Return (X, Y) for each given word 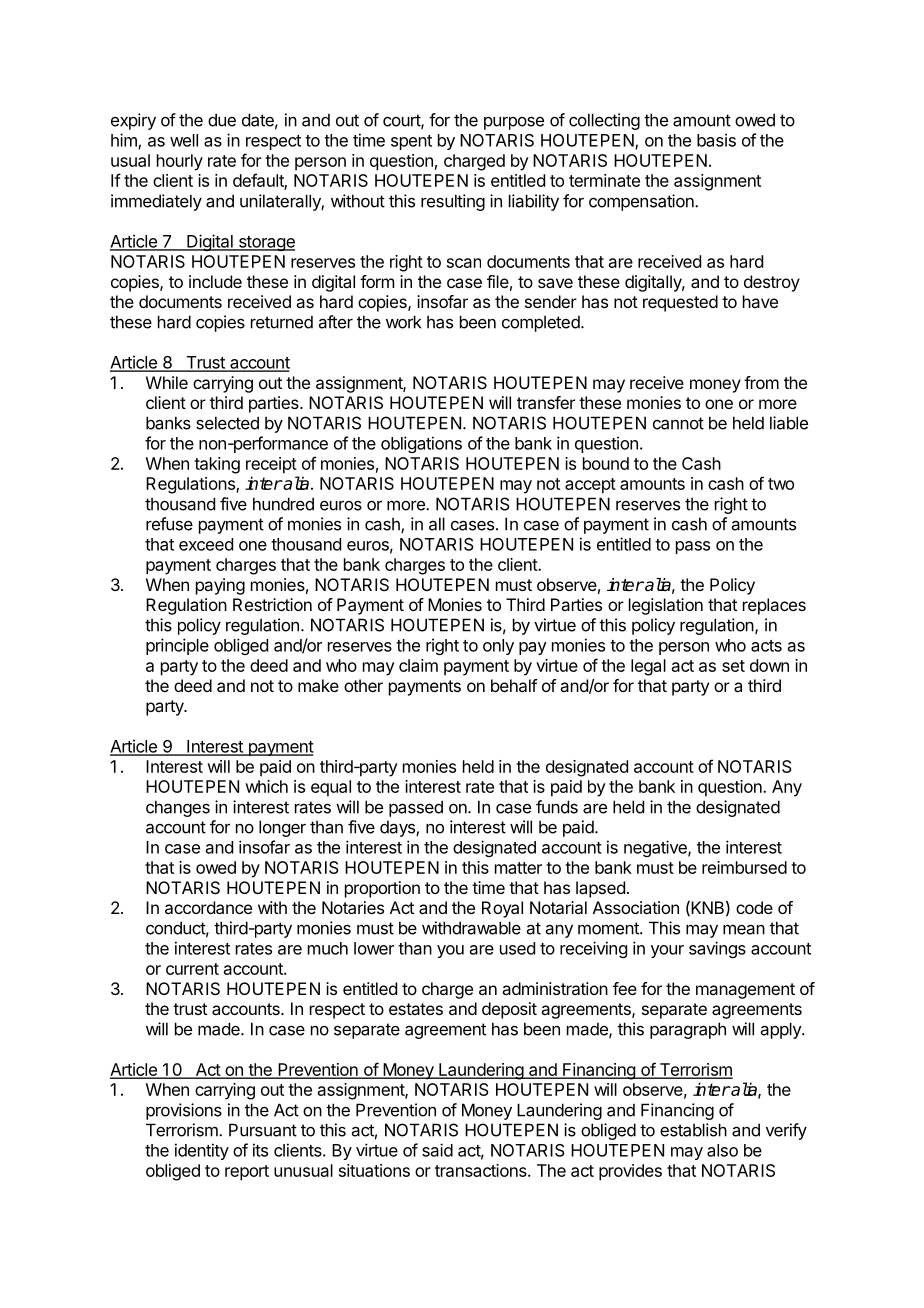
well (184, 140)
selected (227, 423)
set (733, 666)
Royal (502, 909)
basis (716, 140)
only (498, 647)
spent (411, 142)
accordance (208, 907)
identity (202, 1151)
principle (177, 646)
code (754, 907)
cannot (678, 423)
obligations (421, 444)
